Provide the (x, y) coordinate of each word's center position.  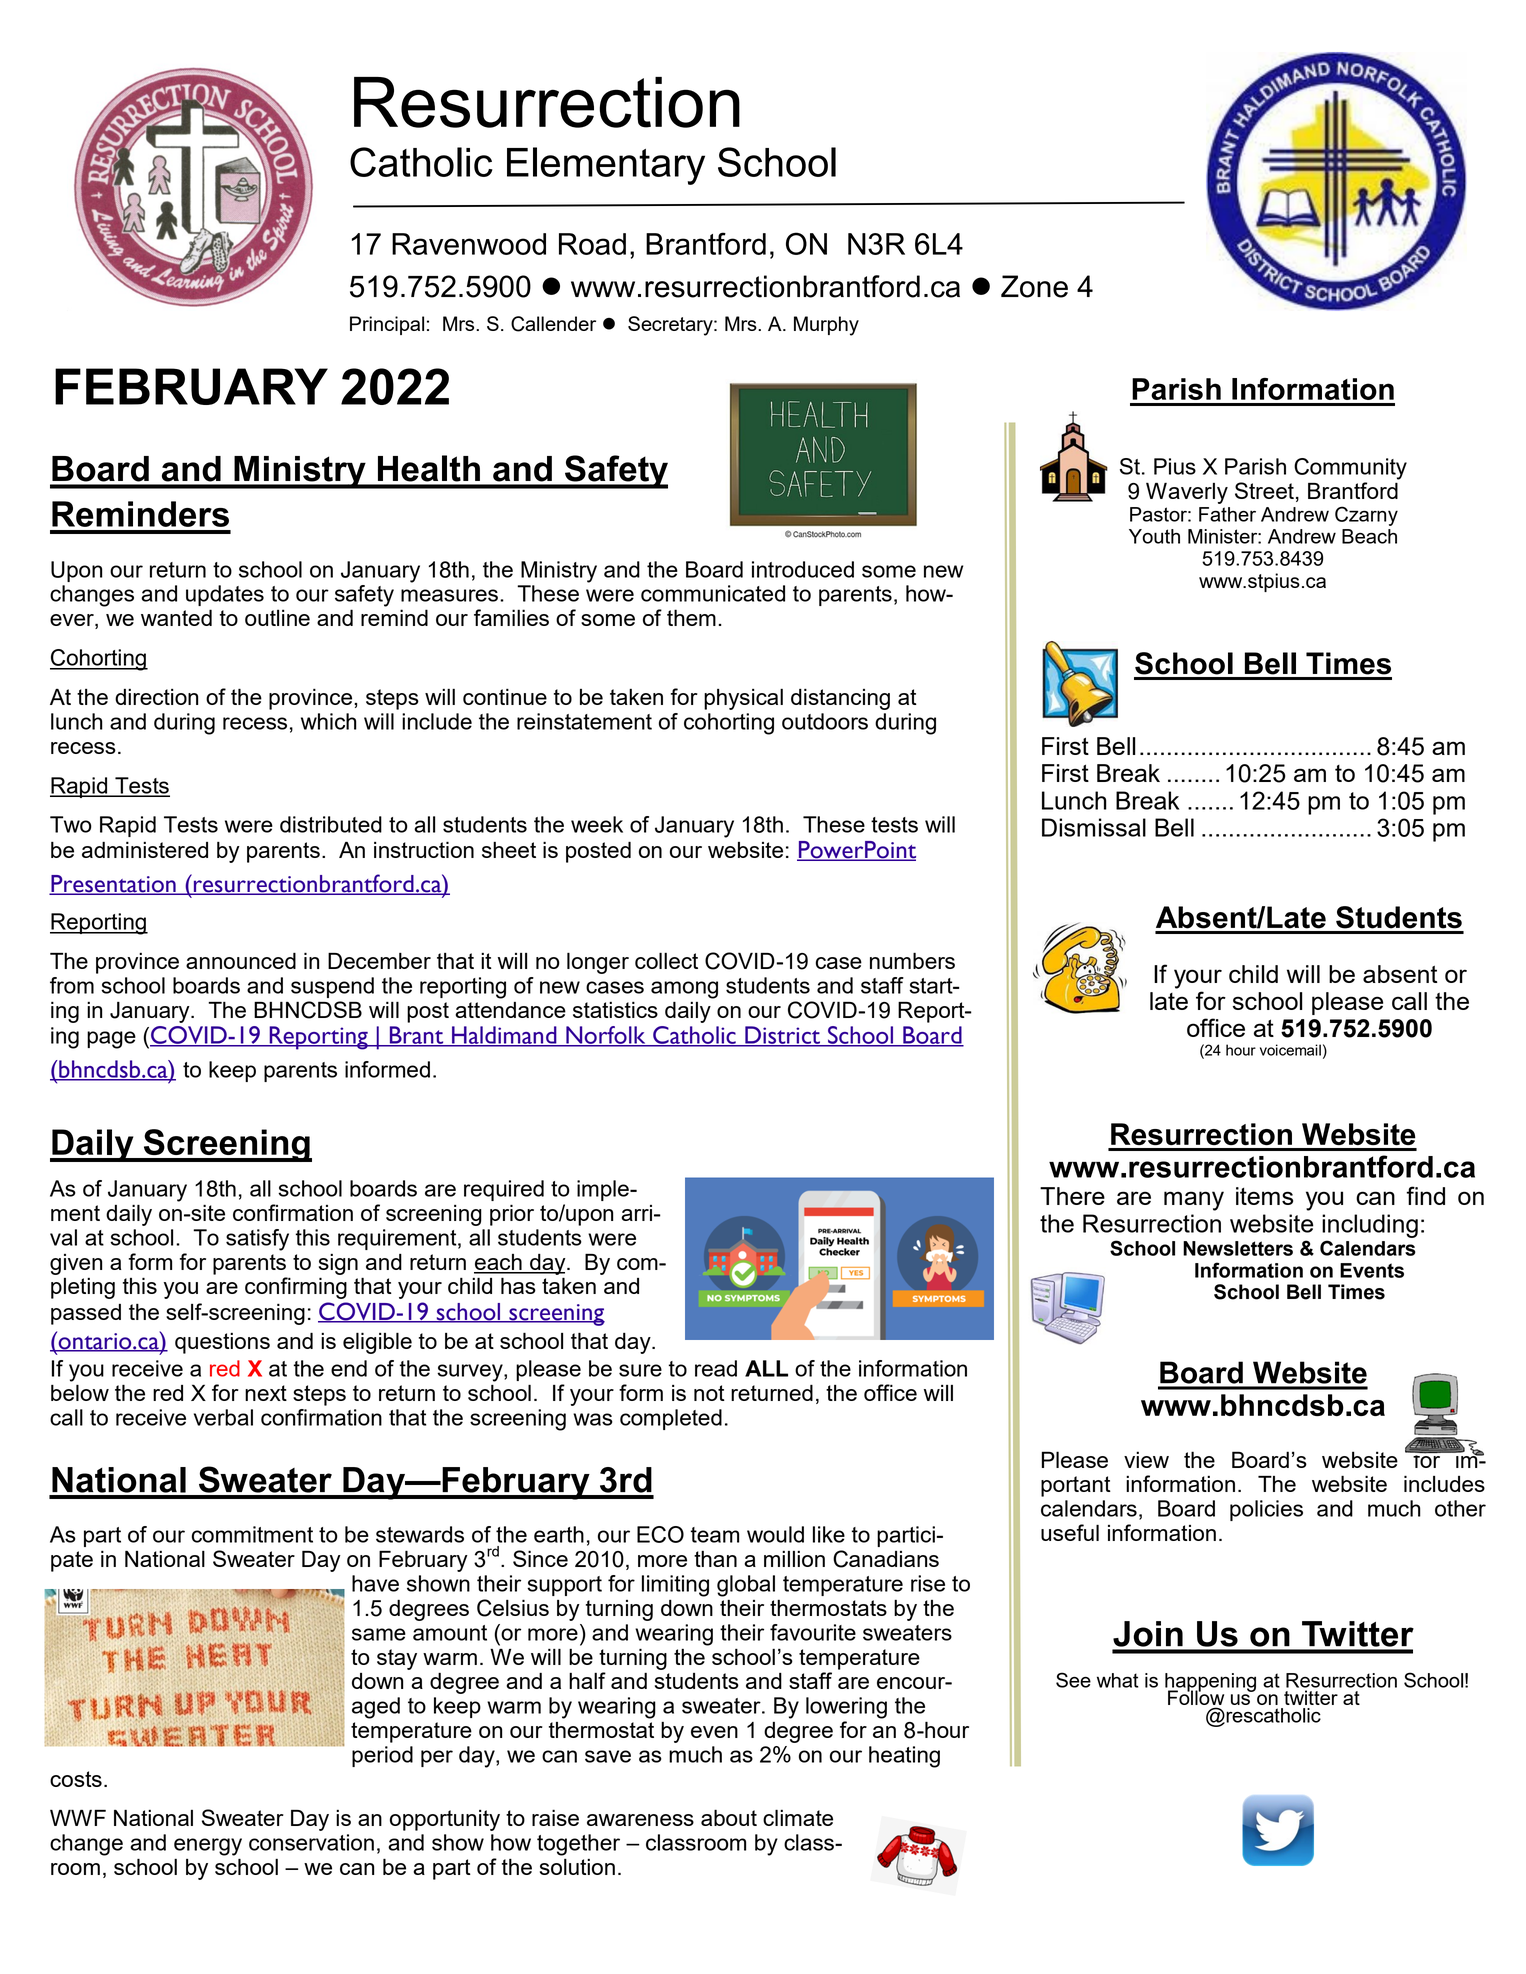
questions (222, 1343)
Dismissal (1094, 827)
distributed (331, 824)
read (716, 1368)
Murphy (826, 326)
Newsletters (1238, 1248)
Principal (387, 325)
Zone (1034, 286)
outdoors (825, 721)
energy (208, 1847)
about (729, 1817)
